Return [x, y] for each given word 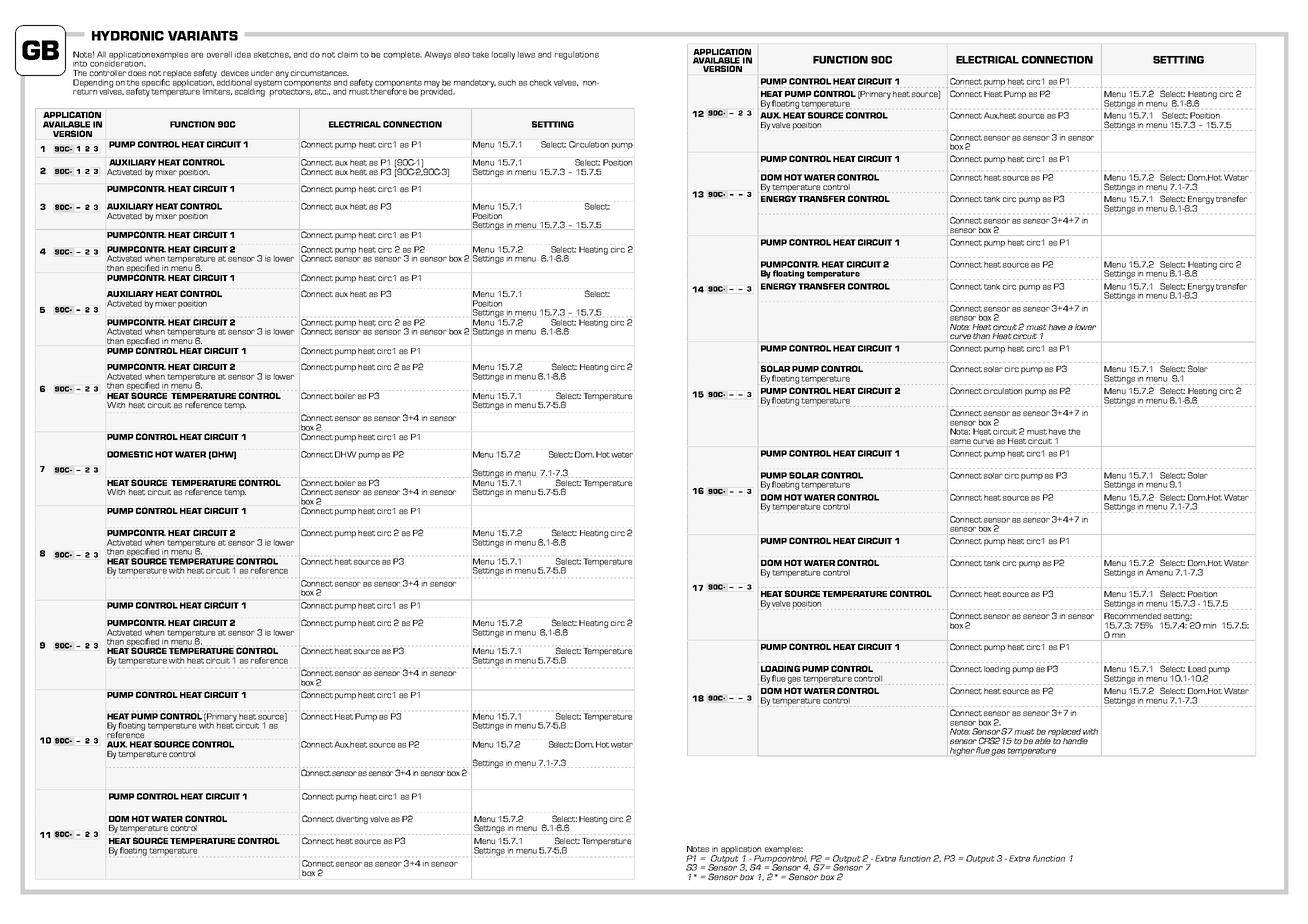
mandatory [475, 83]
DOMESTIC [130, 454]
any [282, 74]
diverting [352, 820]
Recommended [1132, 616]
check [541, 82]
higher [962, 751]
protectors [291, 92]
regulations [577, 55]
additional [234, 82]
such [507, 82]
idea [243, 54]
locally [503, 55]
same [961, 443]
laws [526, 54]
